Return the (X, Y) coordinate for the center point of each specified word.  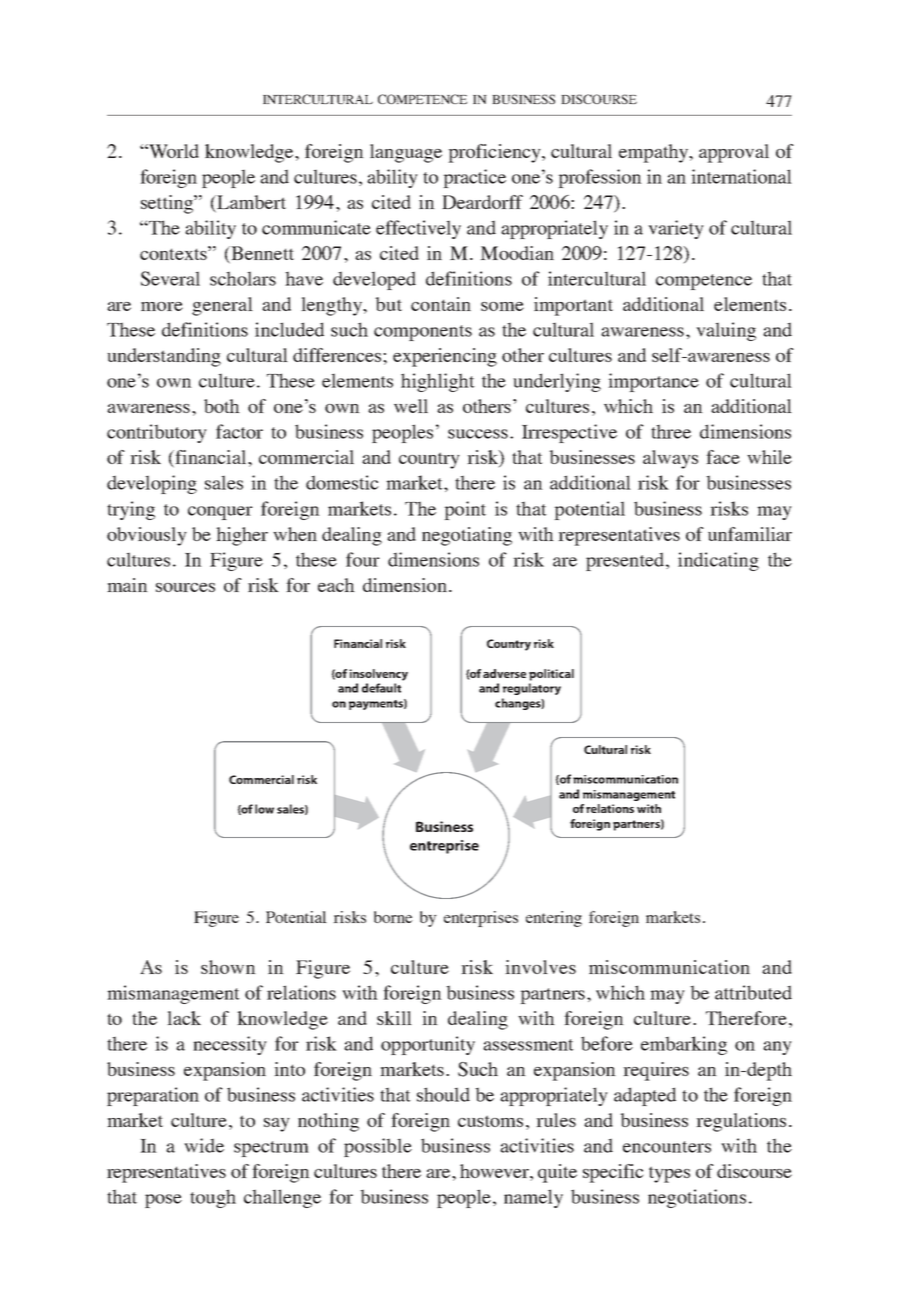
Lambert (250, 203)
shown (228, 967)
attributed (753, 992)
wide (204, 1145)
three (671, 431)
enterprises (481, 919)
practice (474, 178)
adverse (504, 673)
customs (490, 1121)
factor (239, 431)
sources (185, 587)
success (478, 434)
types (669, 1174)
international (741, 176)
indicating (718, 561)
